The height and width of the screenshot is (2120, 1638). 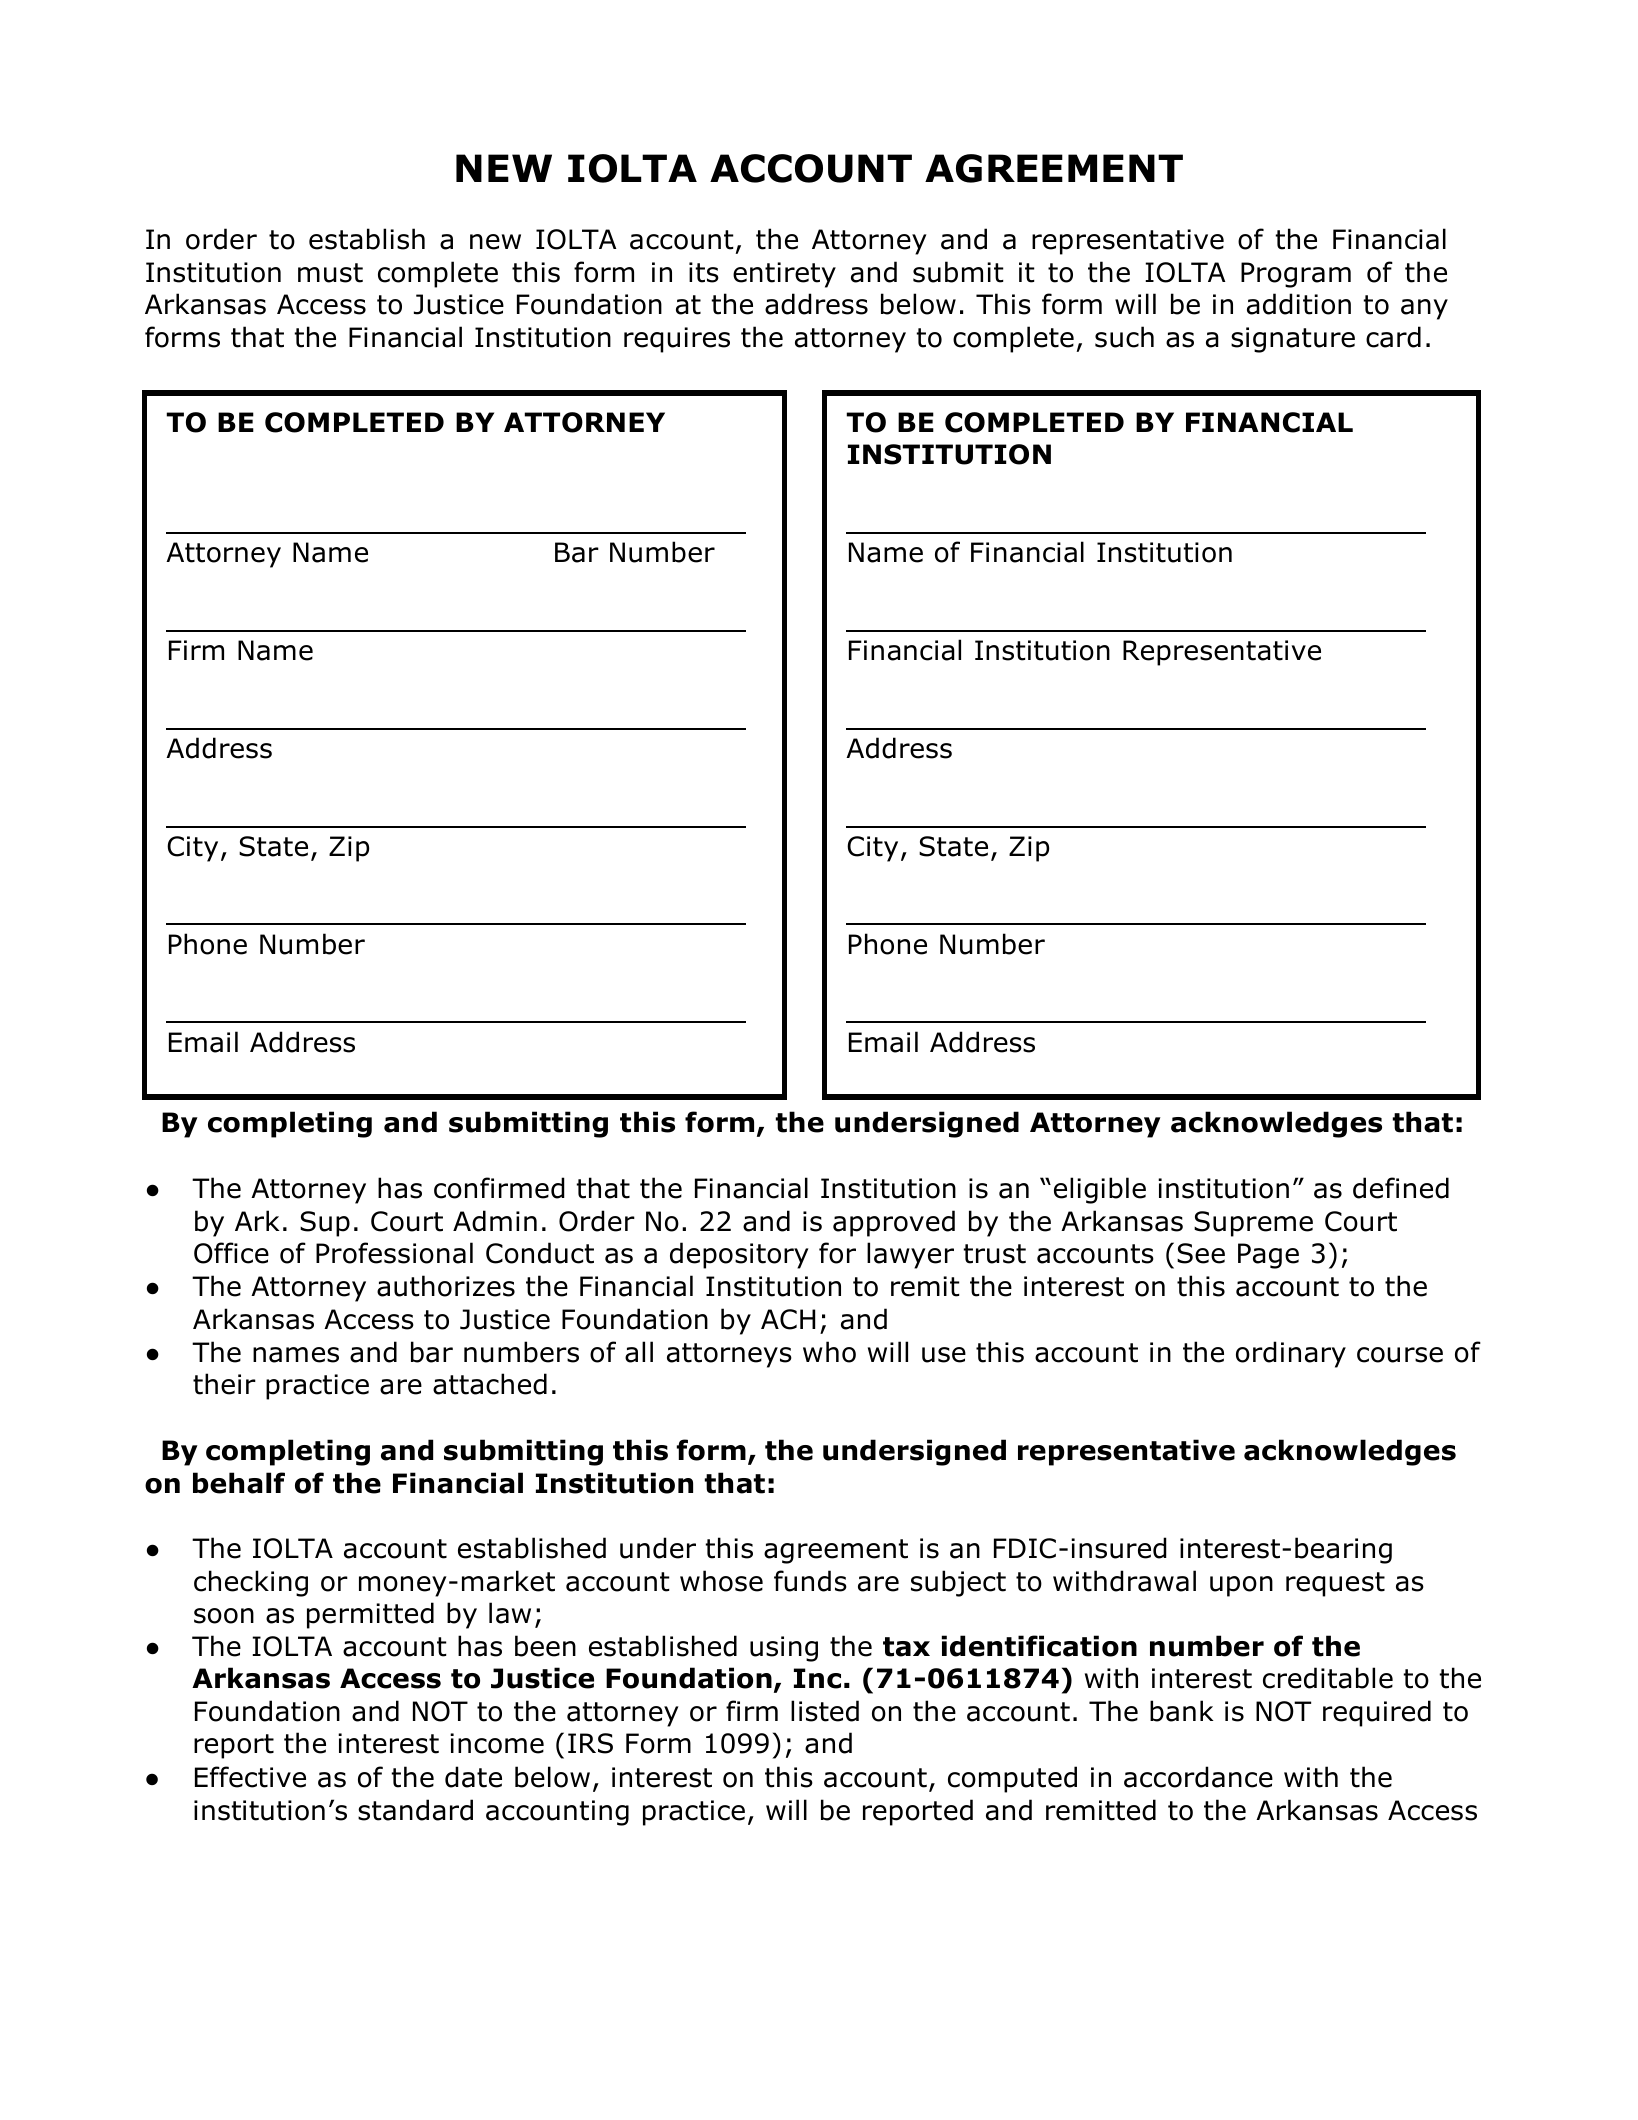 I want to click on approved, so click(x=894, y=1223).
